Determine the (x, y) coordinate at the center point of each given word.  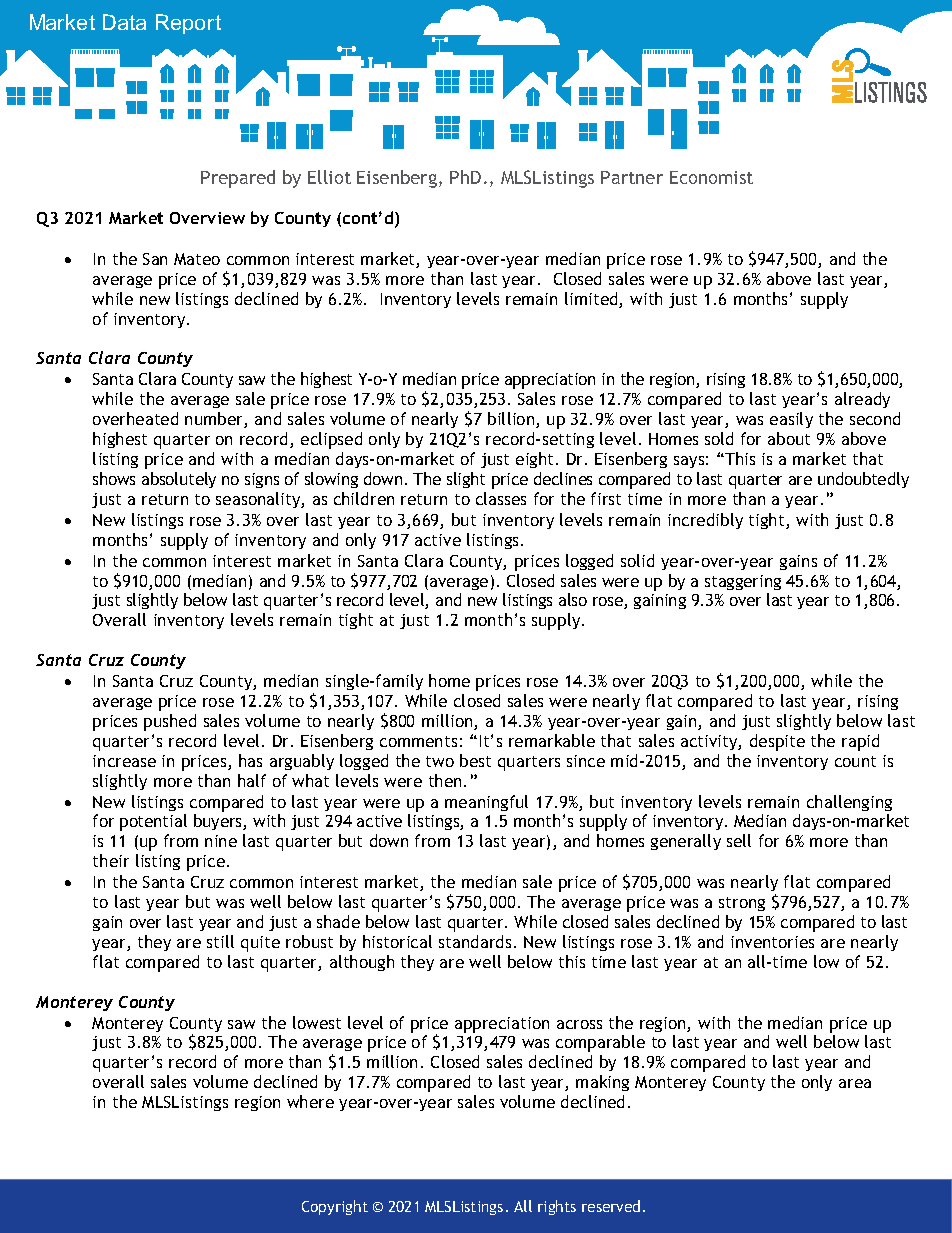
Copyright (335, 1207)
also (573, 599)
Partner (632, 177)
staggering (743, 582)
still (220, 941)
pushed (170, 722)
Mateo (197, 259)
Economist (711, 177)
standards (475, 941)
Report (188, 24)
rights (557, 1207)
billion (512, 420)
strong (742, 904)
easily (791, 420)
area (855, 1083)
